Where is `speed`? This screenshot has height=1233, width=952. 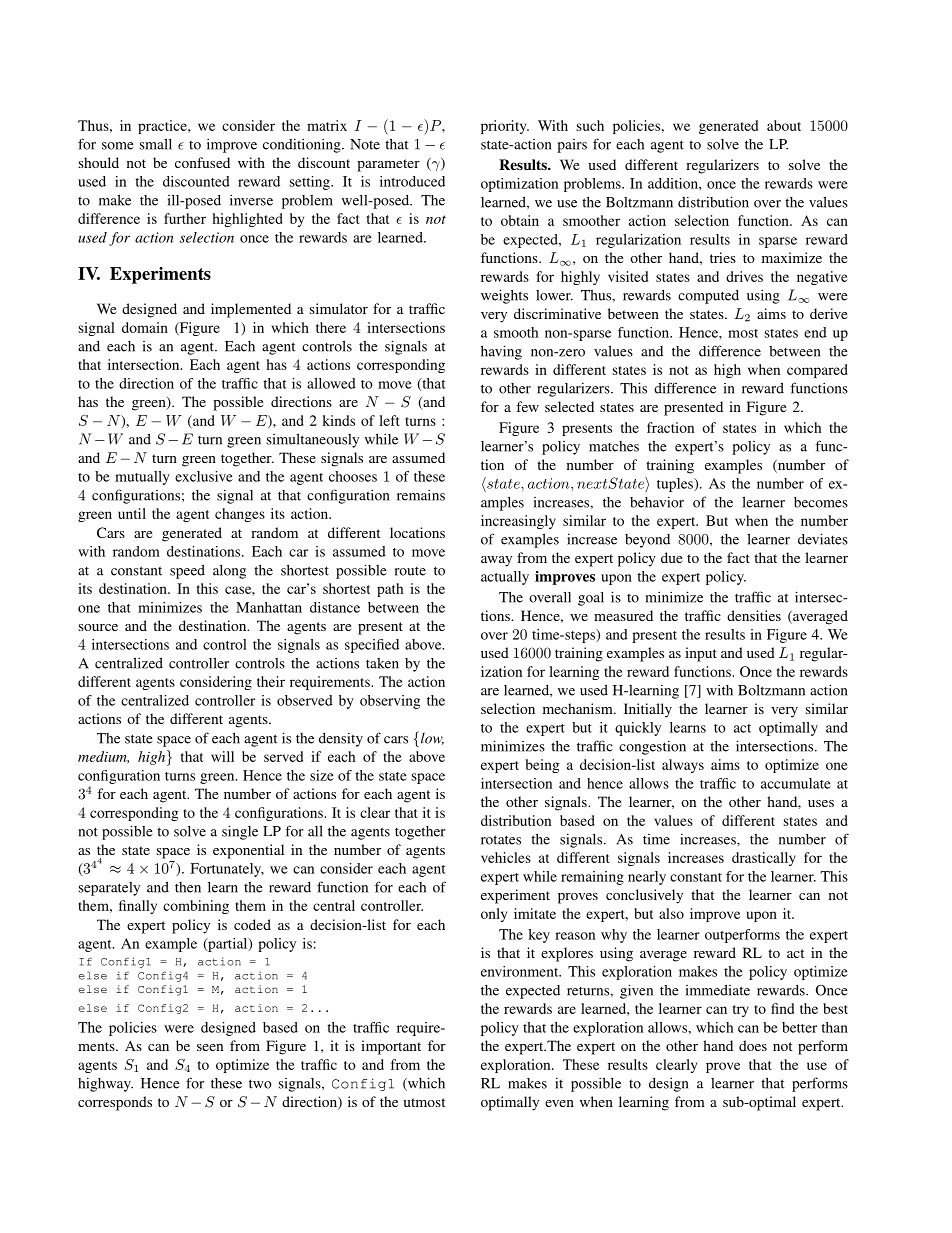
speed is located at coordinates (187, 572).
